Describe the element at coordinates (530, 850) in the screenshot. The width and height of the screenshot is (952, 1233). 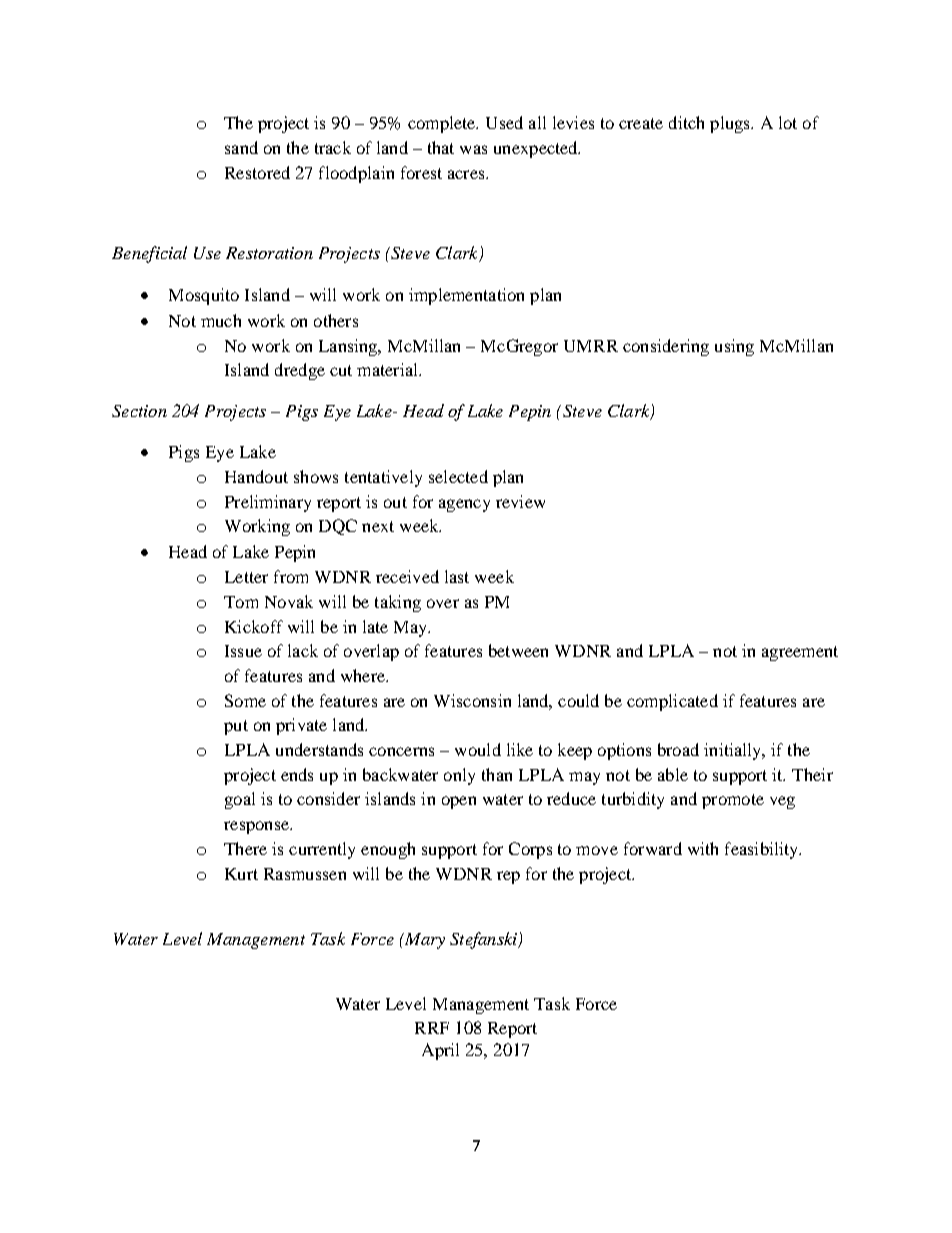
I see `Corps` at that location.
